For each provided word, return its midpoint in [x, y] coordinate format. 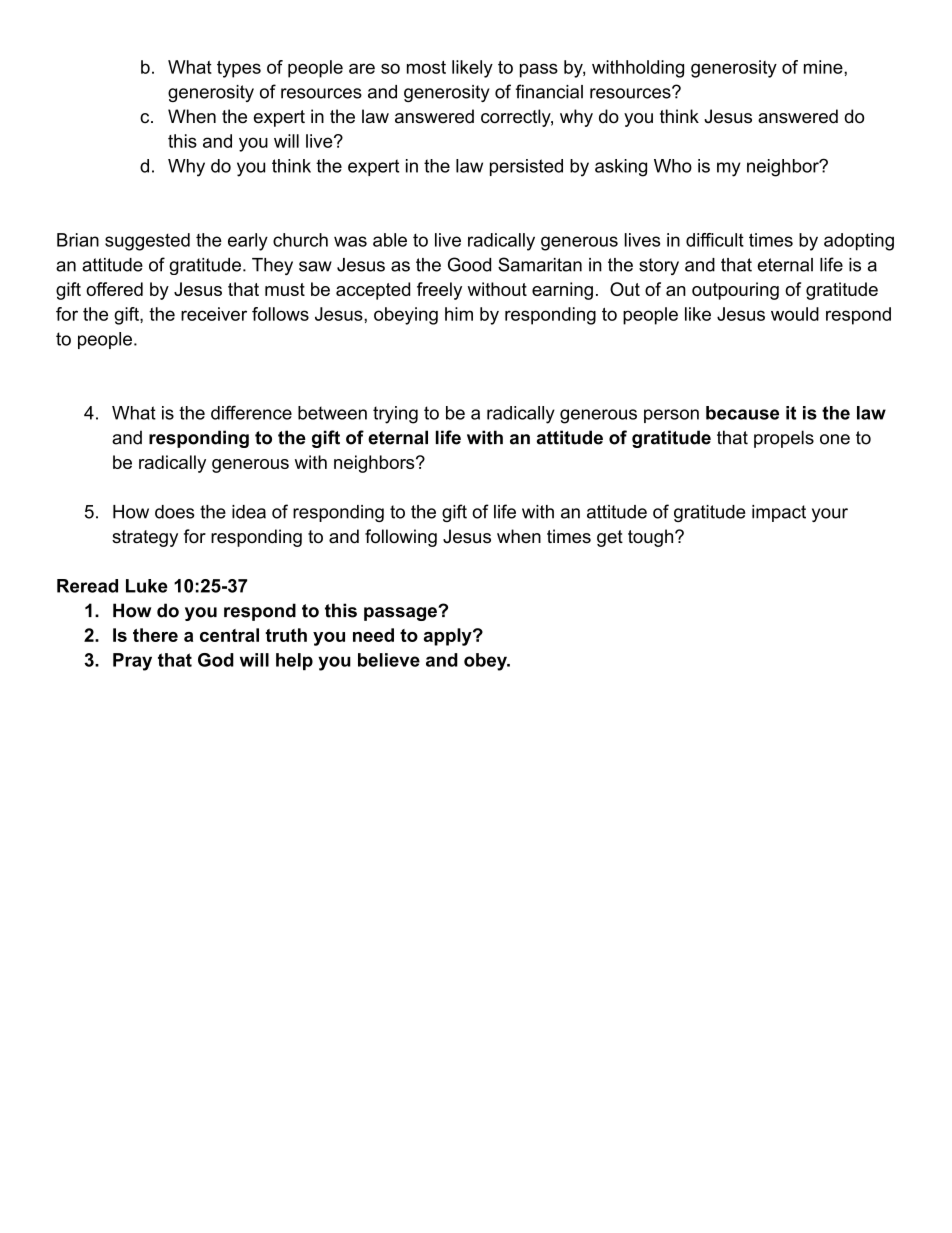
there [155, 635]
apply [449, 637]
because [742, 413]
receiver [214, 314]
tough [650, 538]
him [459, 314]
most [426, 67]
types [239, 69]
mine [824, 67]
